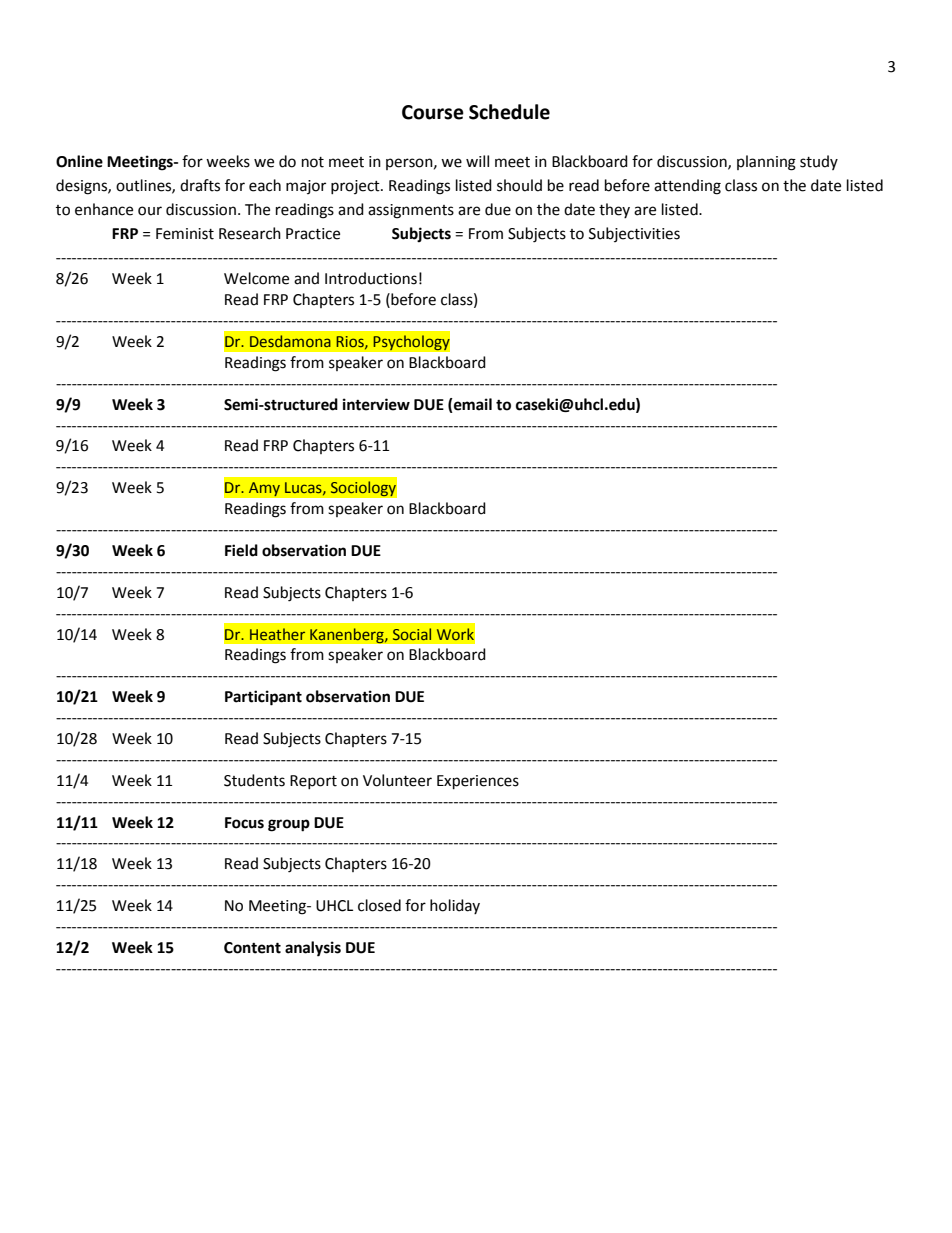 This screenshot has width=952, height=1233. Describe the element at coordinates (371, 278) in the screenshot. I see `Introductions` at that location.
